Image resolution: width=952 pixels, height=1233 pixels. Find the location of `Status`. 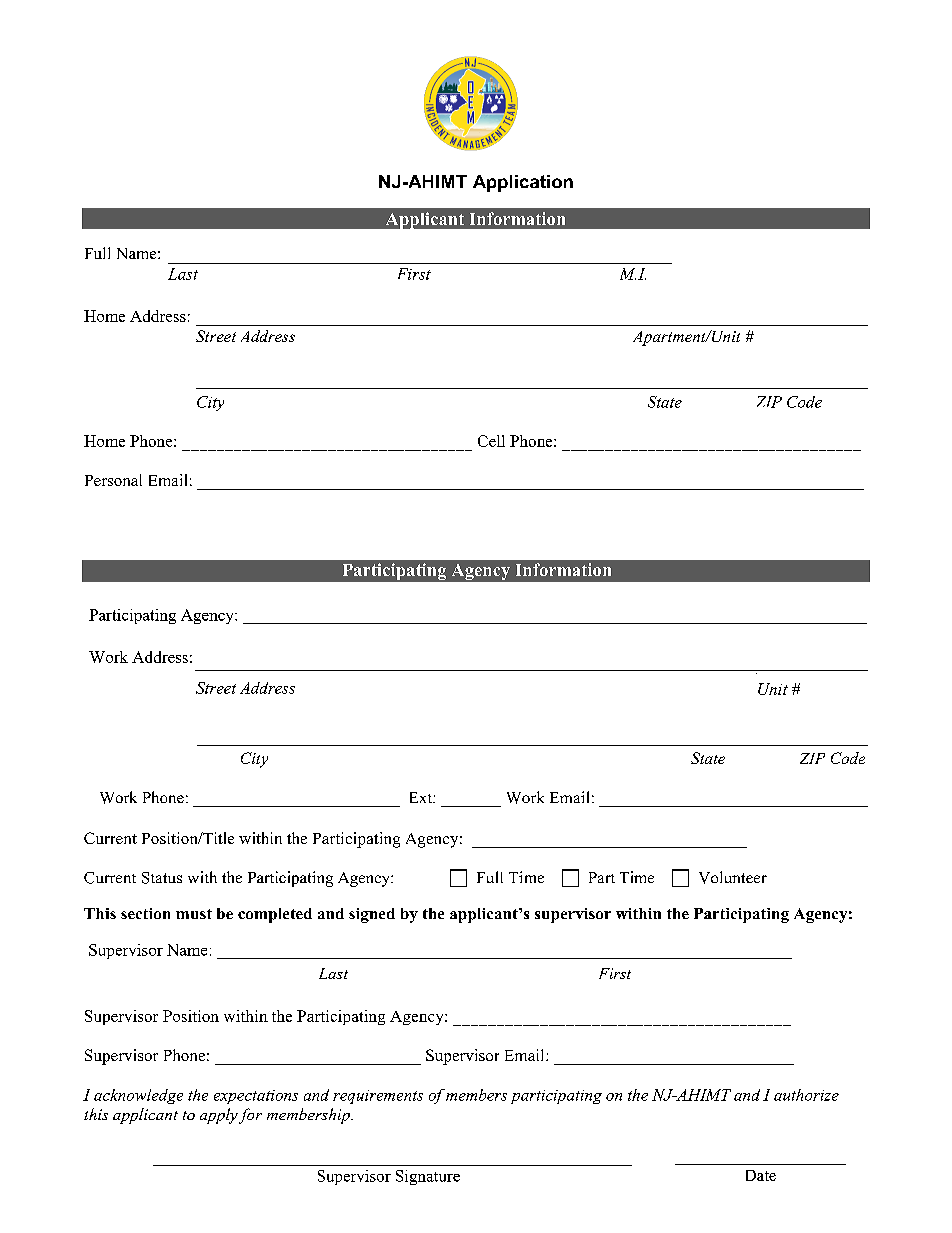

Status is located at coordinates (162, 878).
